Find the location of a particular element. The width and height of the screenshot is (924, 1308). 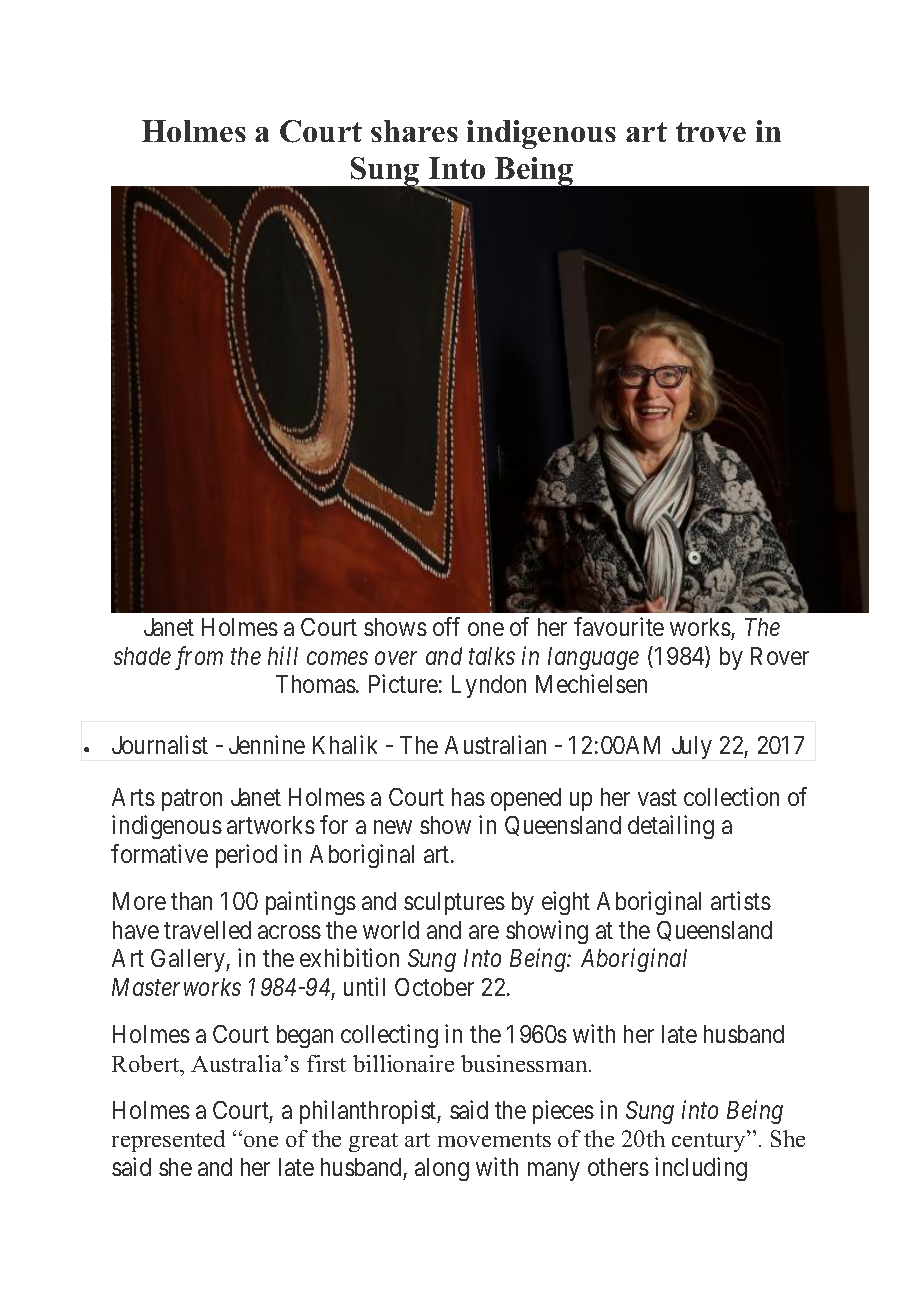

trove is located at coordinates (711, 132).
